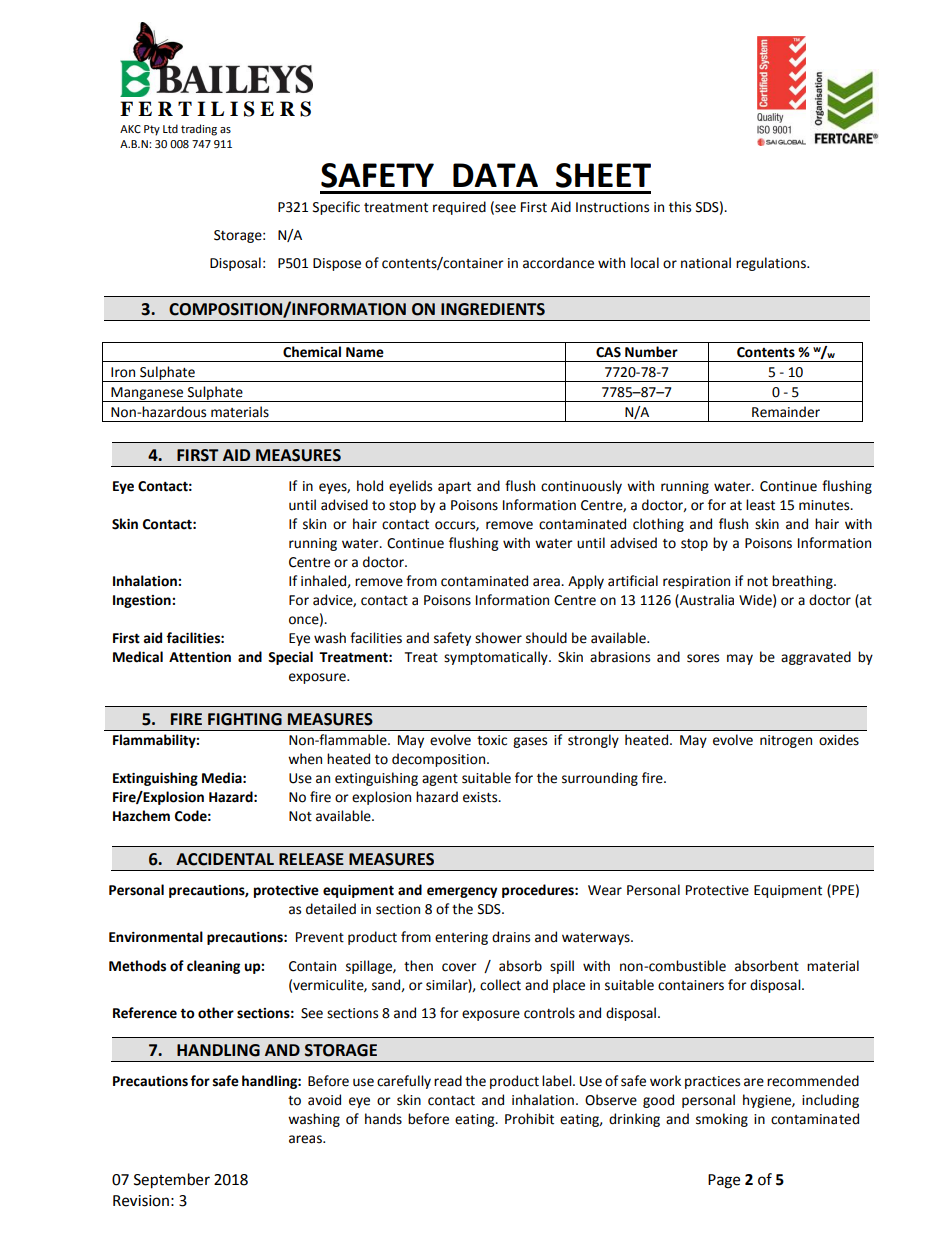 This image has width=952, height=1233. I want to click on shower, so click(498, 638).
